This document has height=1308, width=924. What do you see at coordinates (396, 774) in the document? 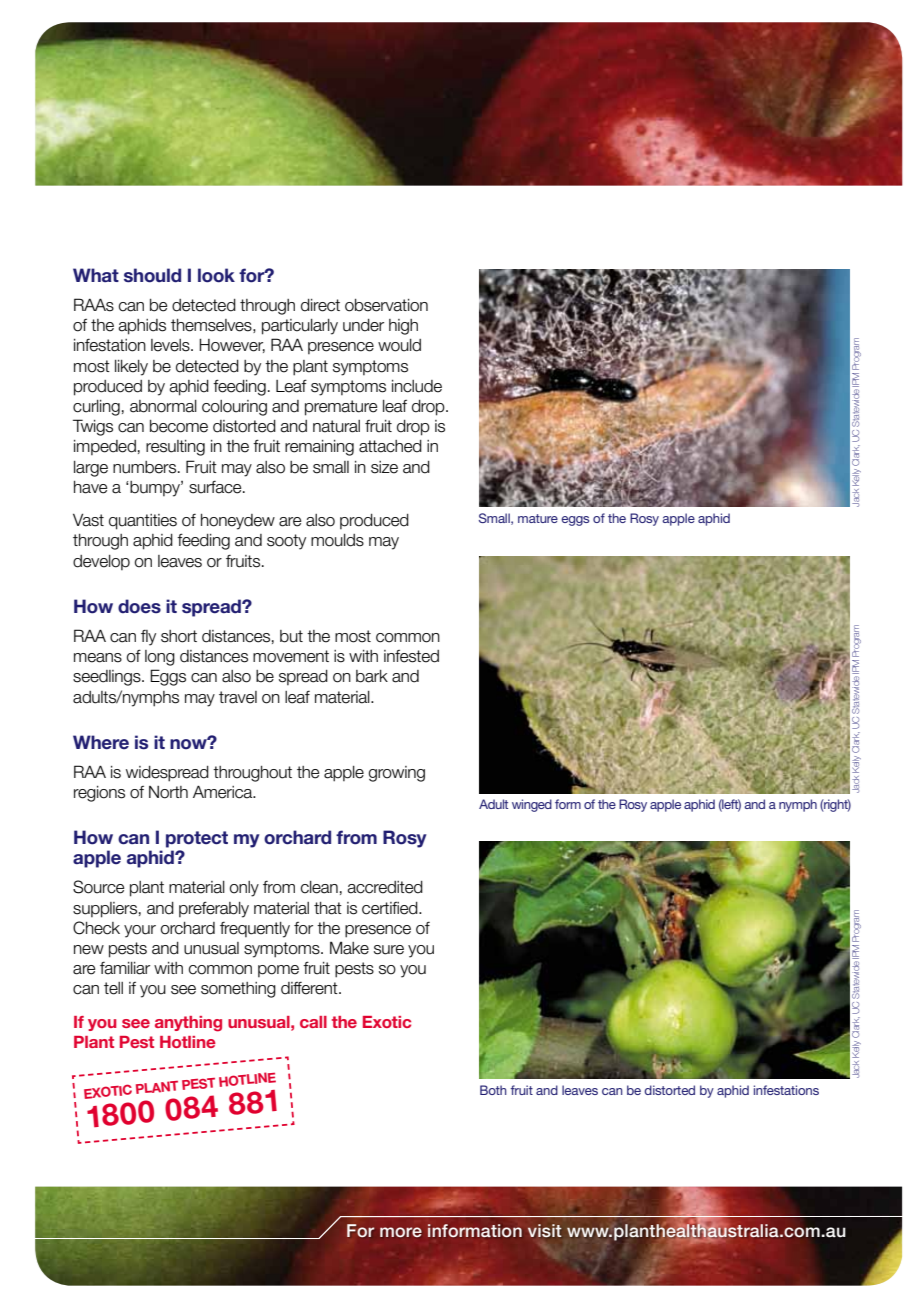
I see `growing` at bounding box center [396, 774].
